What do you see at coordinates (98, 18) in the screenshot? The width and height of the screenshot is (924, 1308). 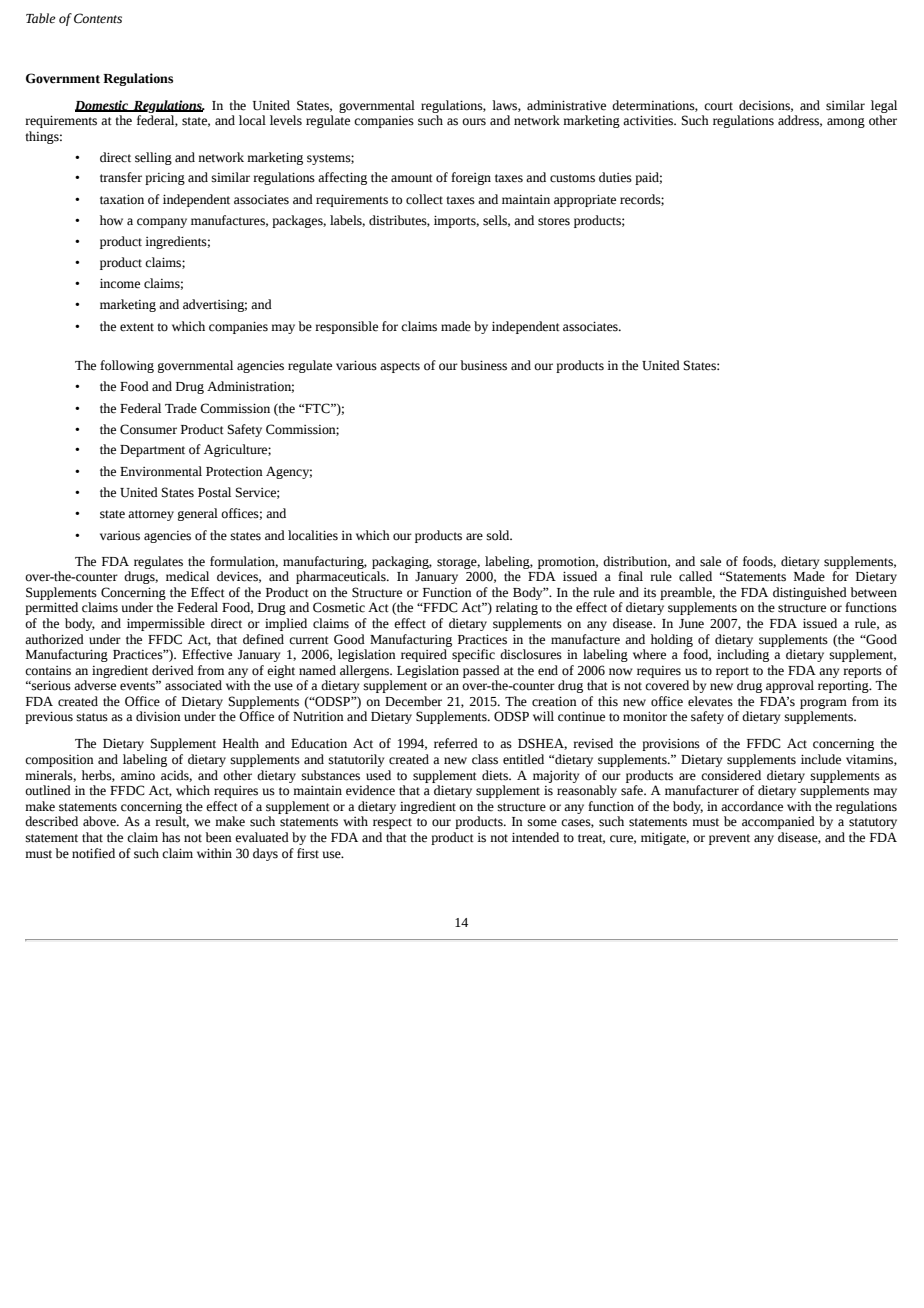 I see `Contents` at bounding box center [98, 18].
